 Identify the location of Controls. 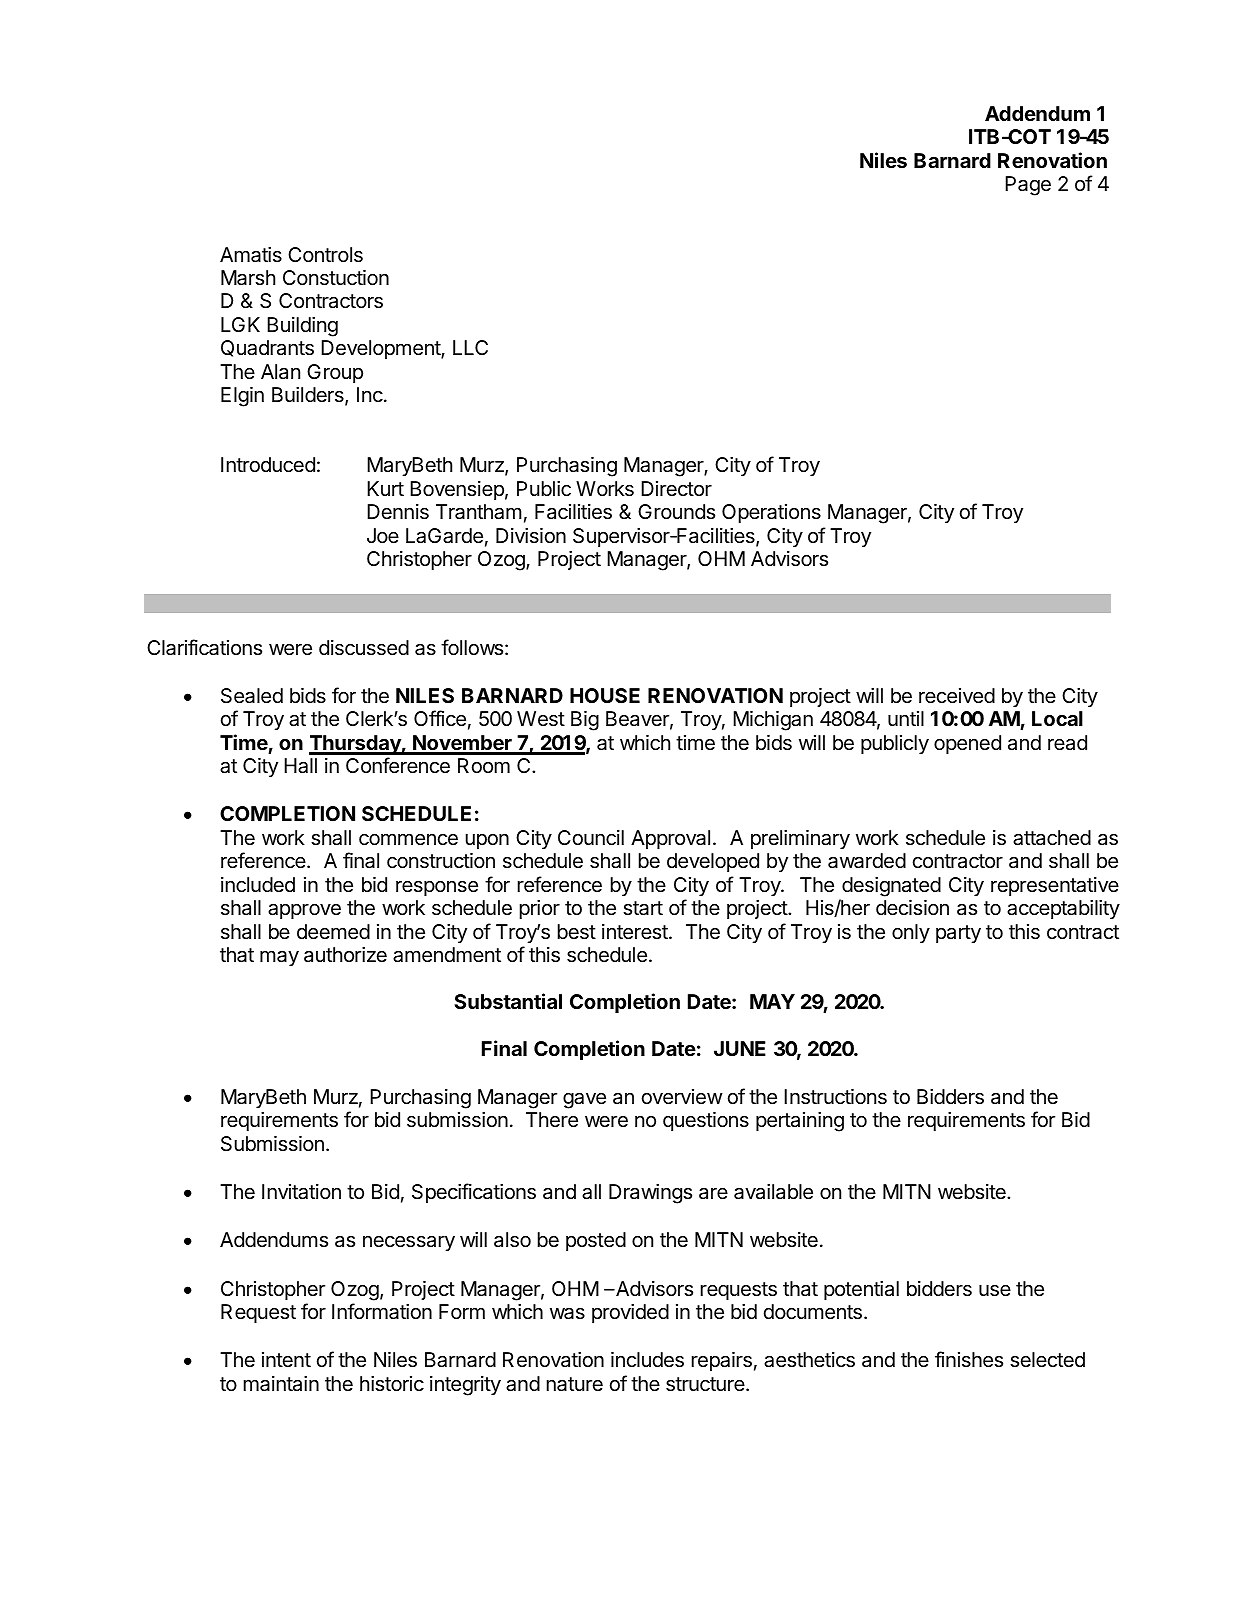
(325, 255).
